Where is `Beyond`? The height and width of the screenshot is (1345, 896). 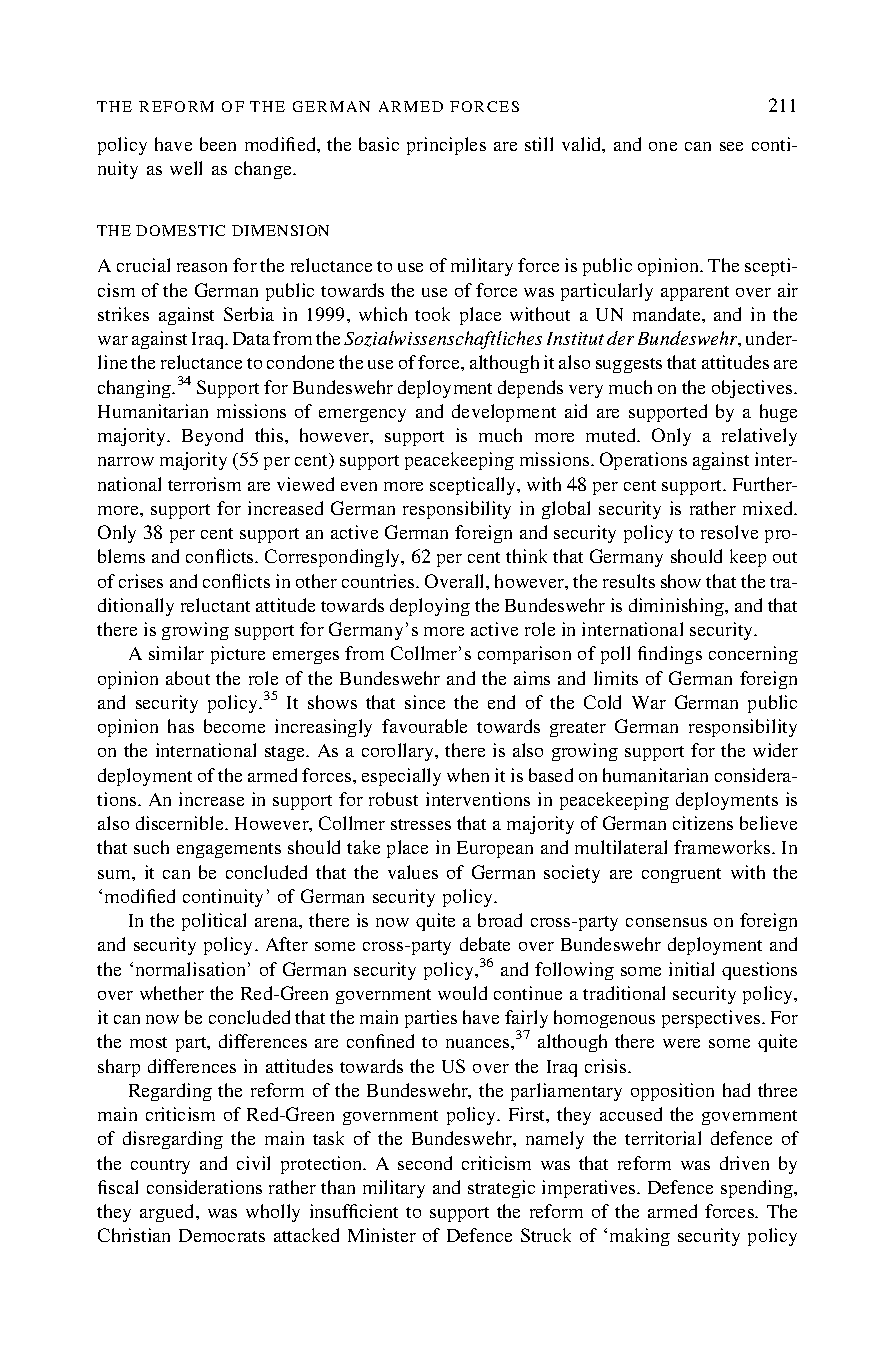 Beyond is located at coordinates (212, 437).
